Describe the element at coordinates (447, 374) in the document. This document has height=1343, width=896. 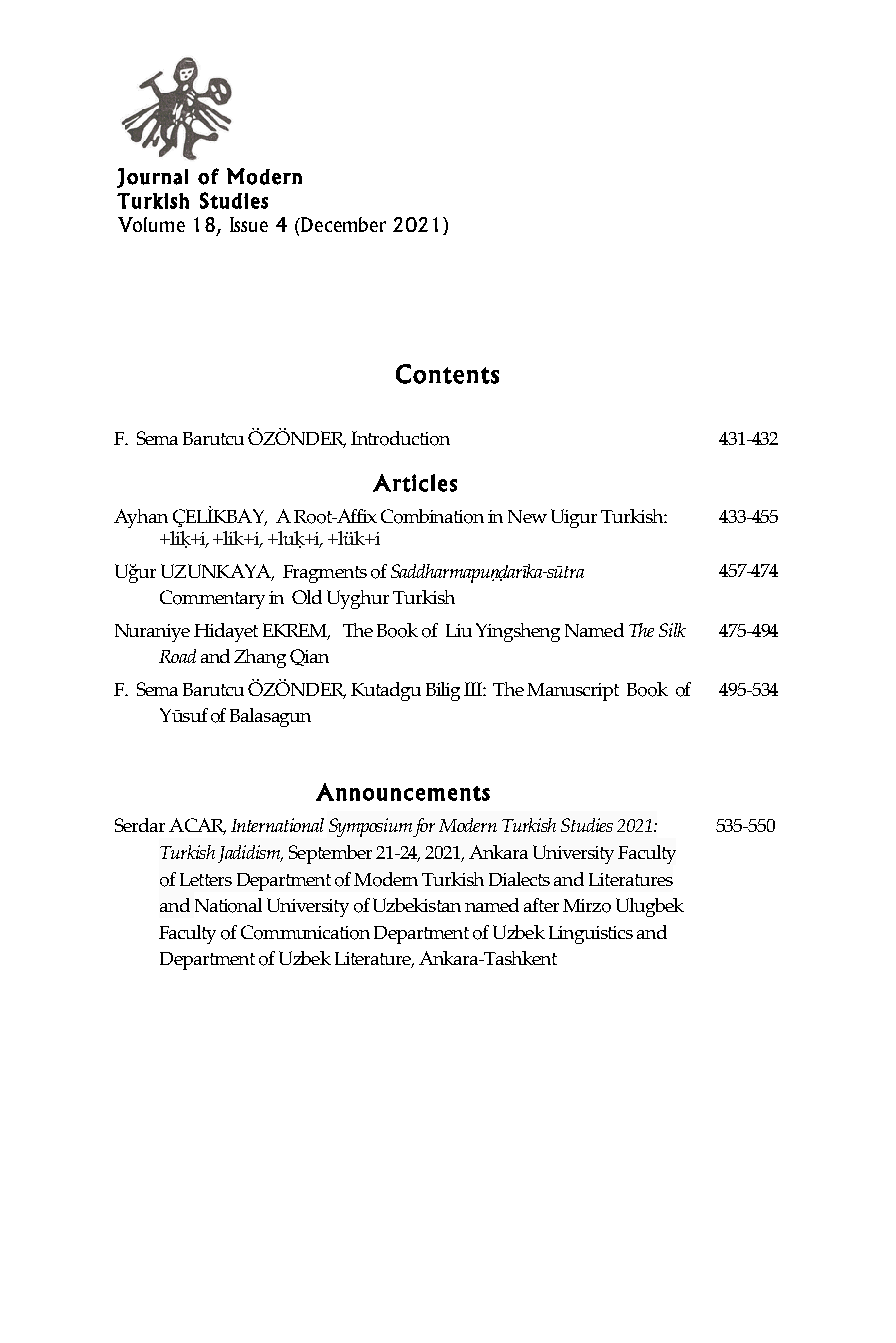
I see `Contents` at that location.
